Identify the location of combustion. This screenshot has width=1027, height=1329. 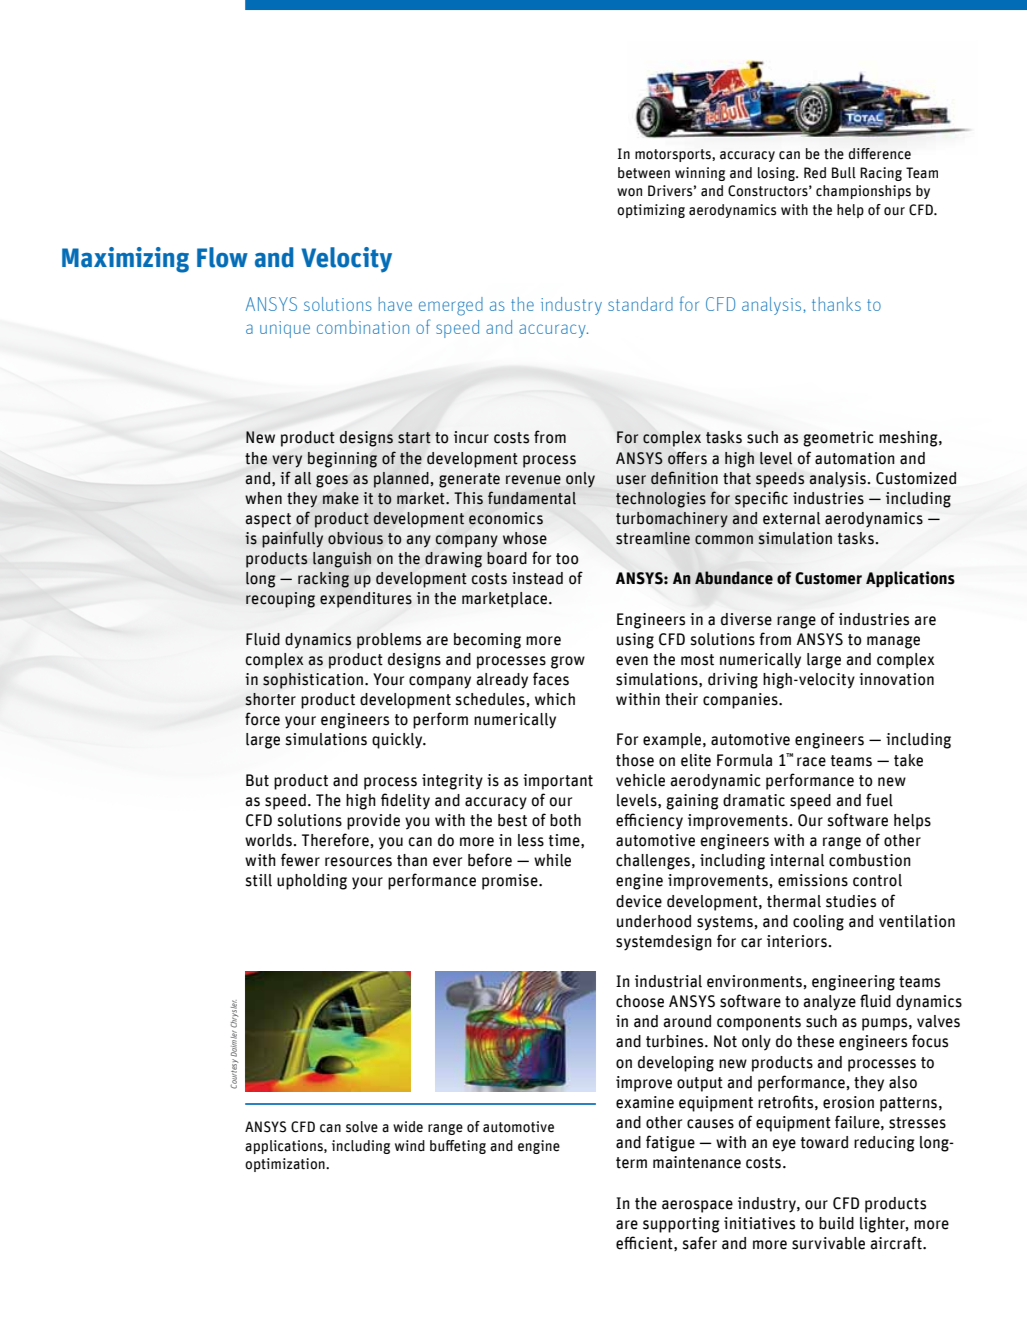
(870, 860).
